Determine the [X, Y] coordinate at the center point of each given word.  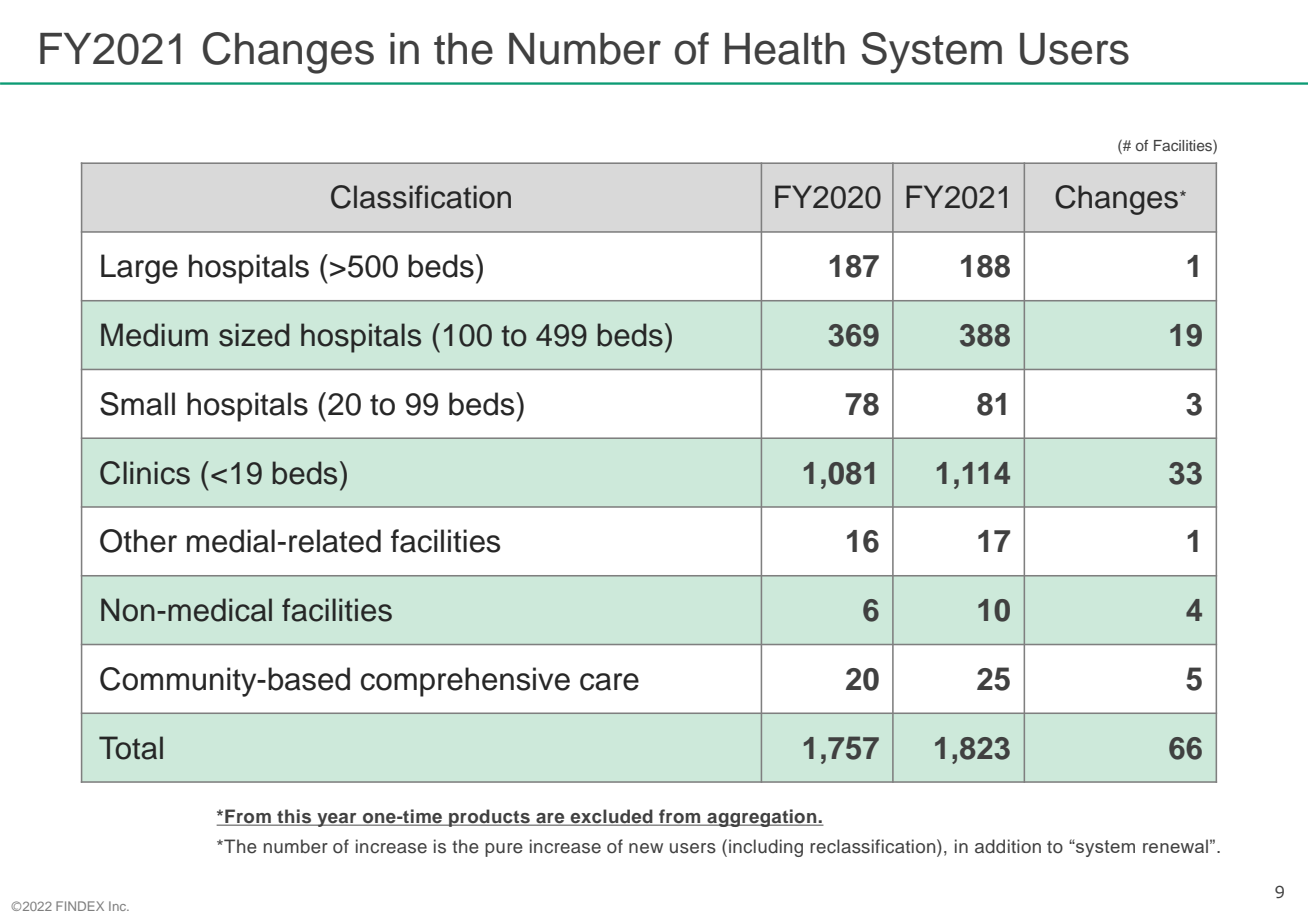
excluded [611, 817]
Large [139, 269]
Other [138, 541]
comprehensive [465, 682]
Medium [154, 335]
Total [131, 748]
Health [785, 49]
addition [1008, 846]
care [609, 682]
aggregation [762, 818]
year [337, 820]
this [294, 817]
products [489, 818]
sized [254, 335]
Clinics [145, 473]
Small [137, 404]
